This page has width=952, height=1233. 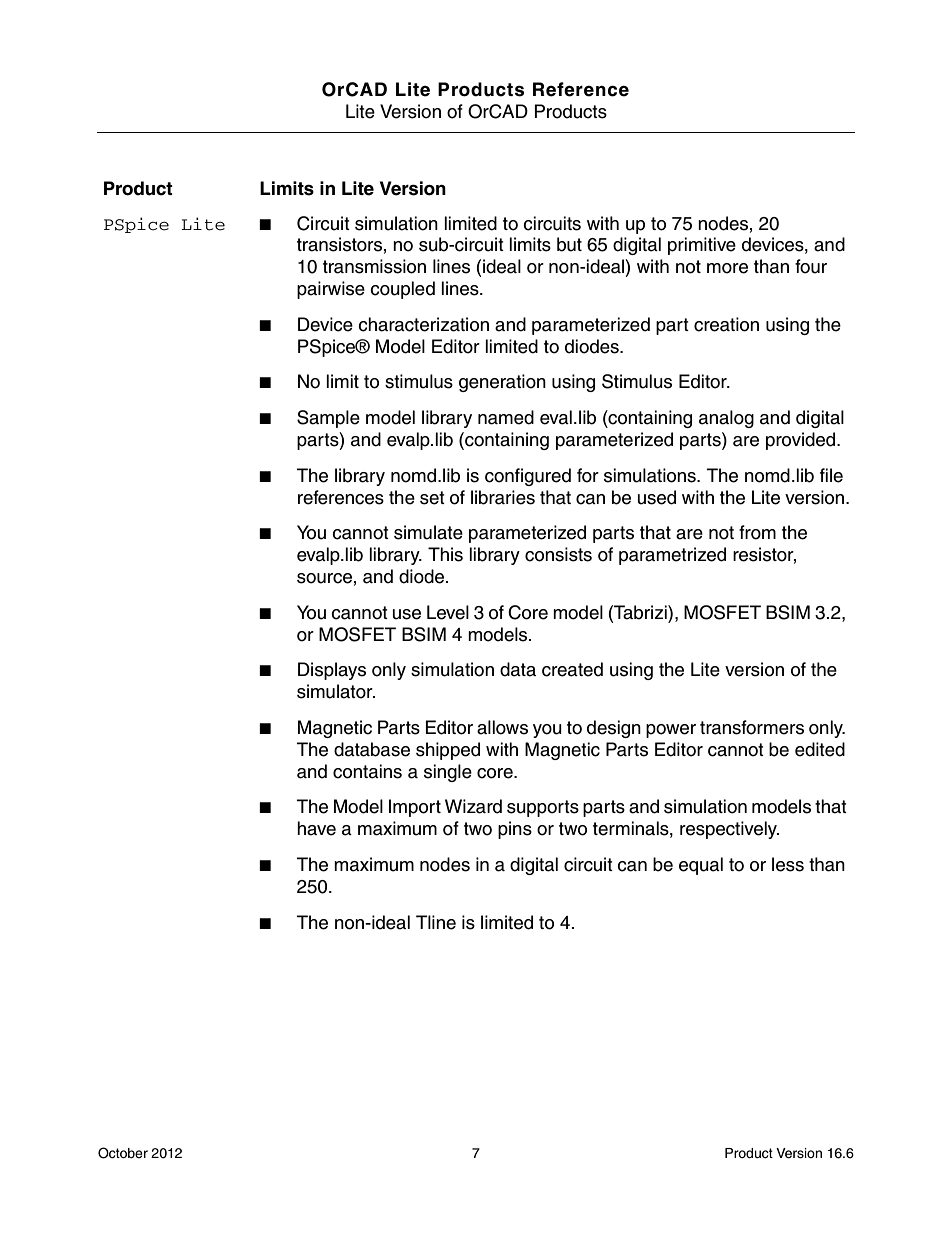 What do you see at coordinates (402, 290) in the page?
I see `coupled` at bounding box center [402, 290].
